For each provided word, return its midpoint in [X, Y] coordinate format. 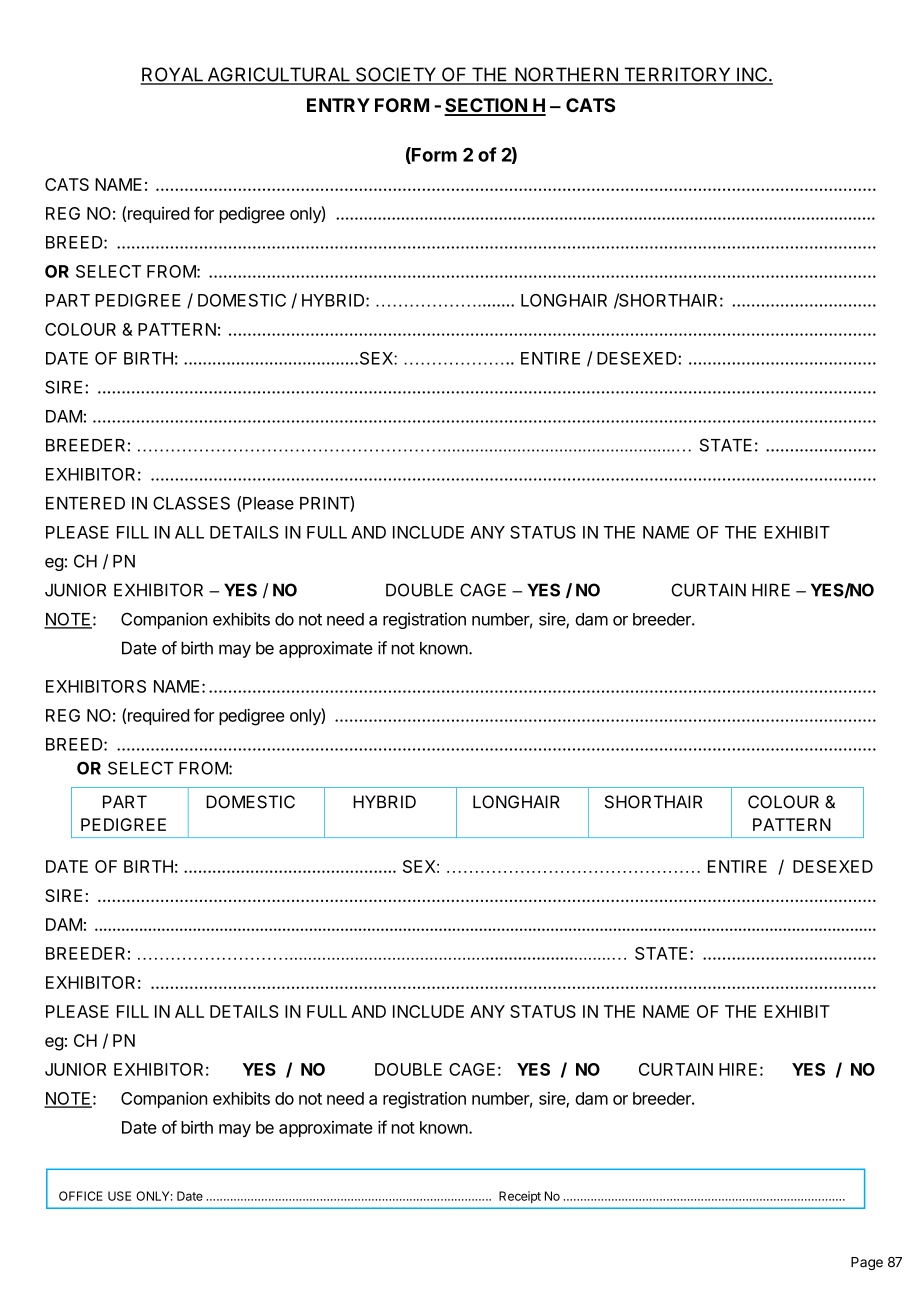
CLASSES [191, 503]
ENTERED [85, 503]
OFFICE [81, 1196]
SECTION [486, 106]
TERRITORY [677, 75]
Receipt [520, 1197]
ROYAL [173, 75]
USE [119, 1196]
